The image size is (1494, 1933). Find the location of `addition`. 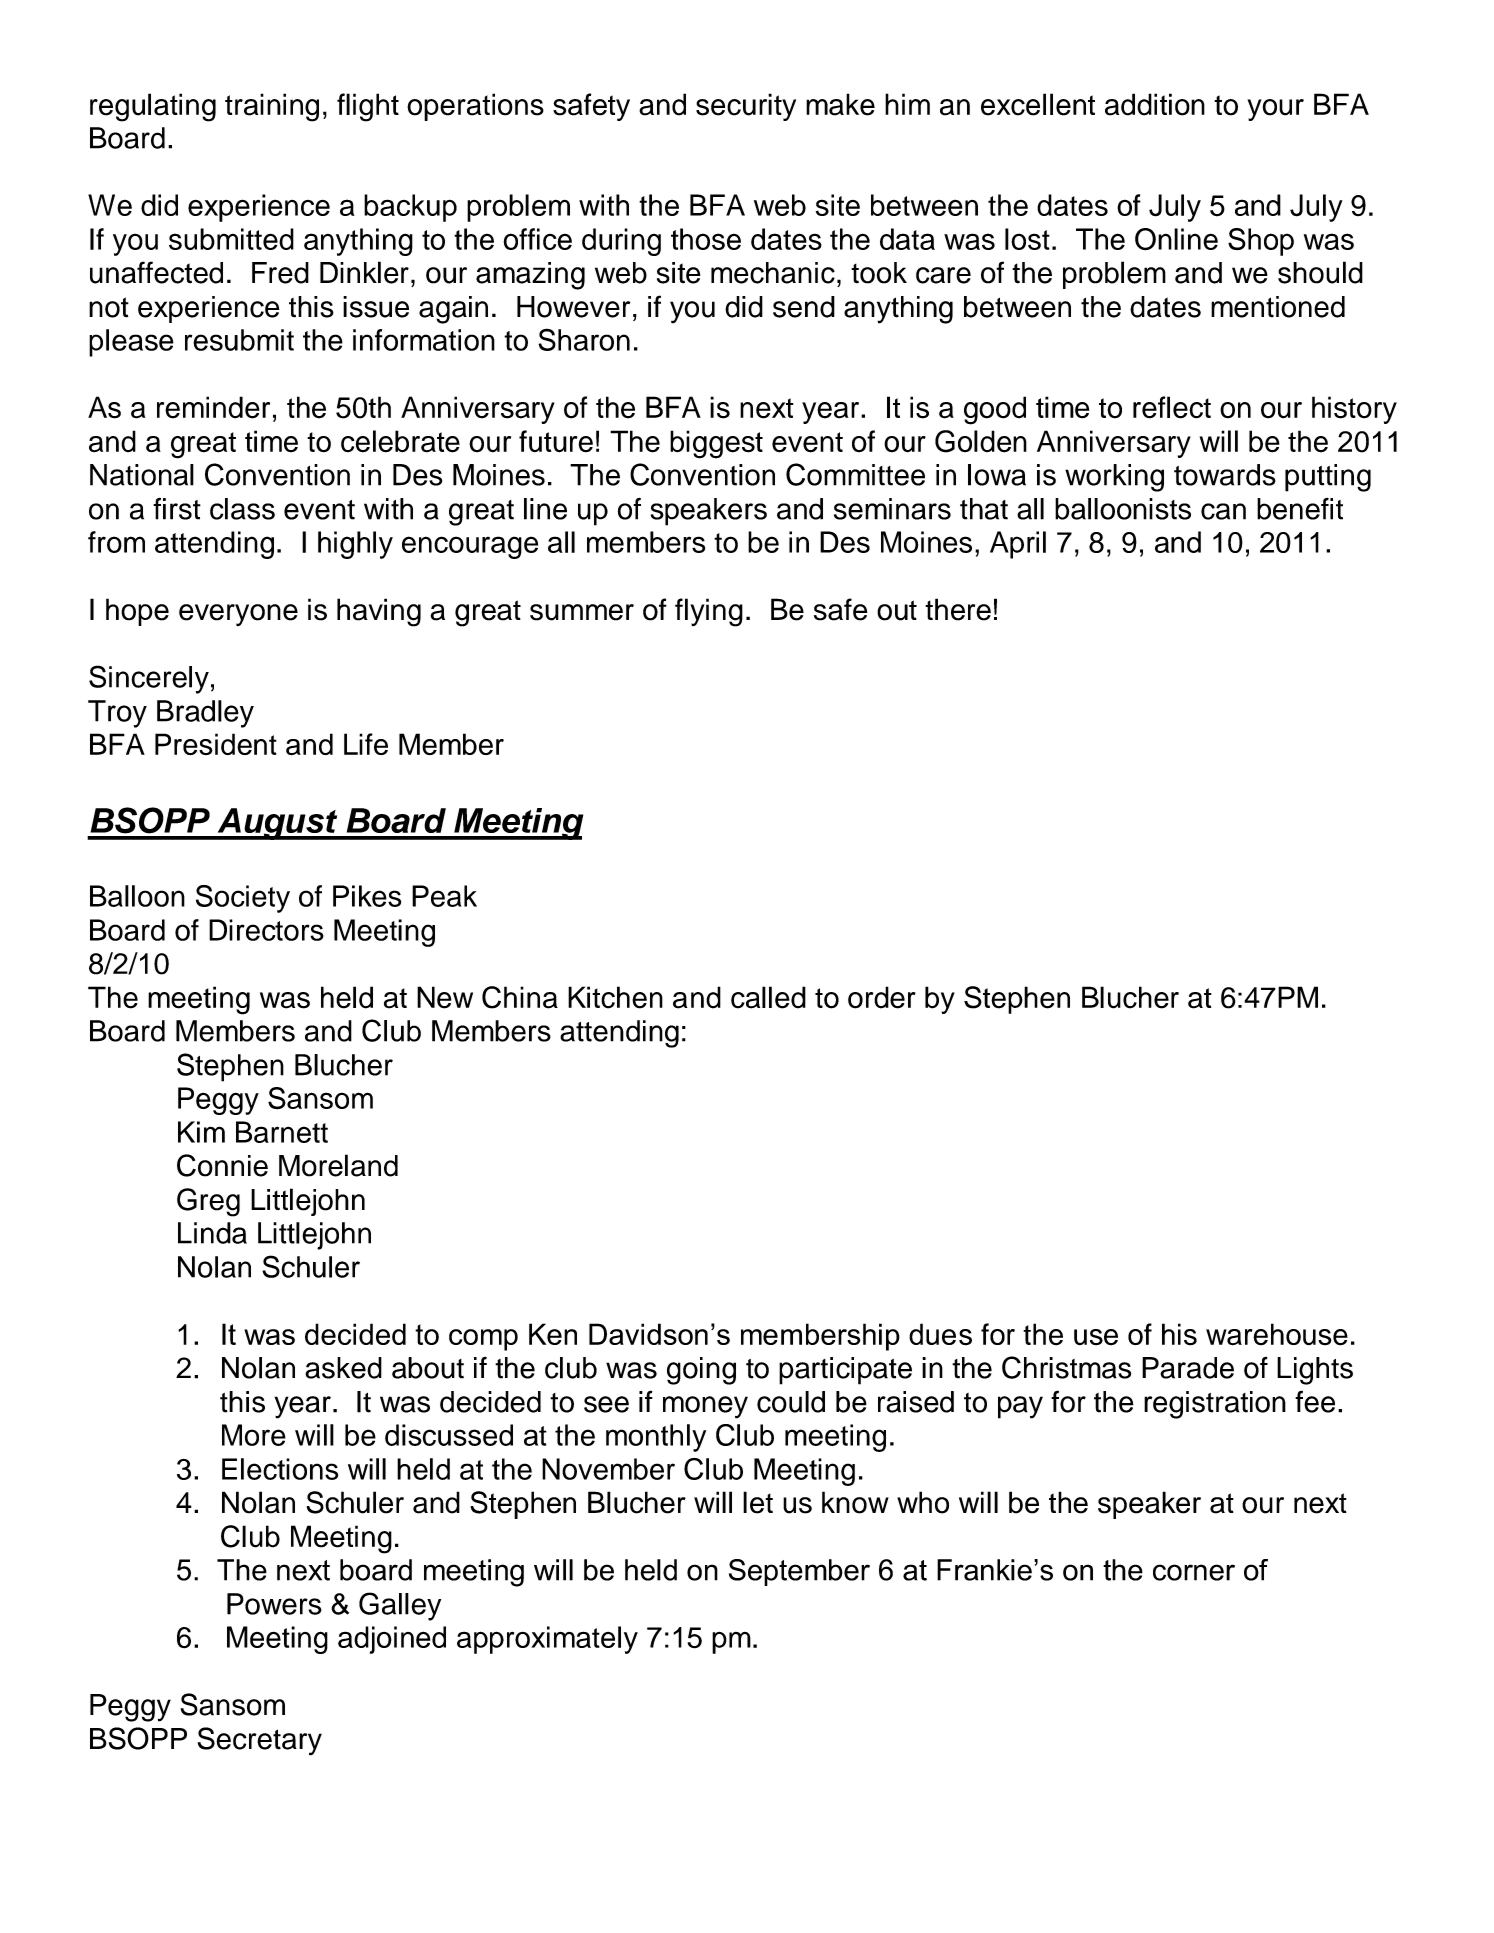

addition is located at coordinates (1155, 104).
